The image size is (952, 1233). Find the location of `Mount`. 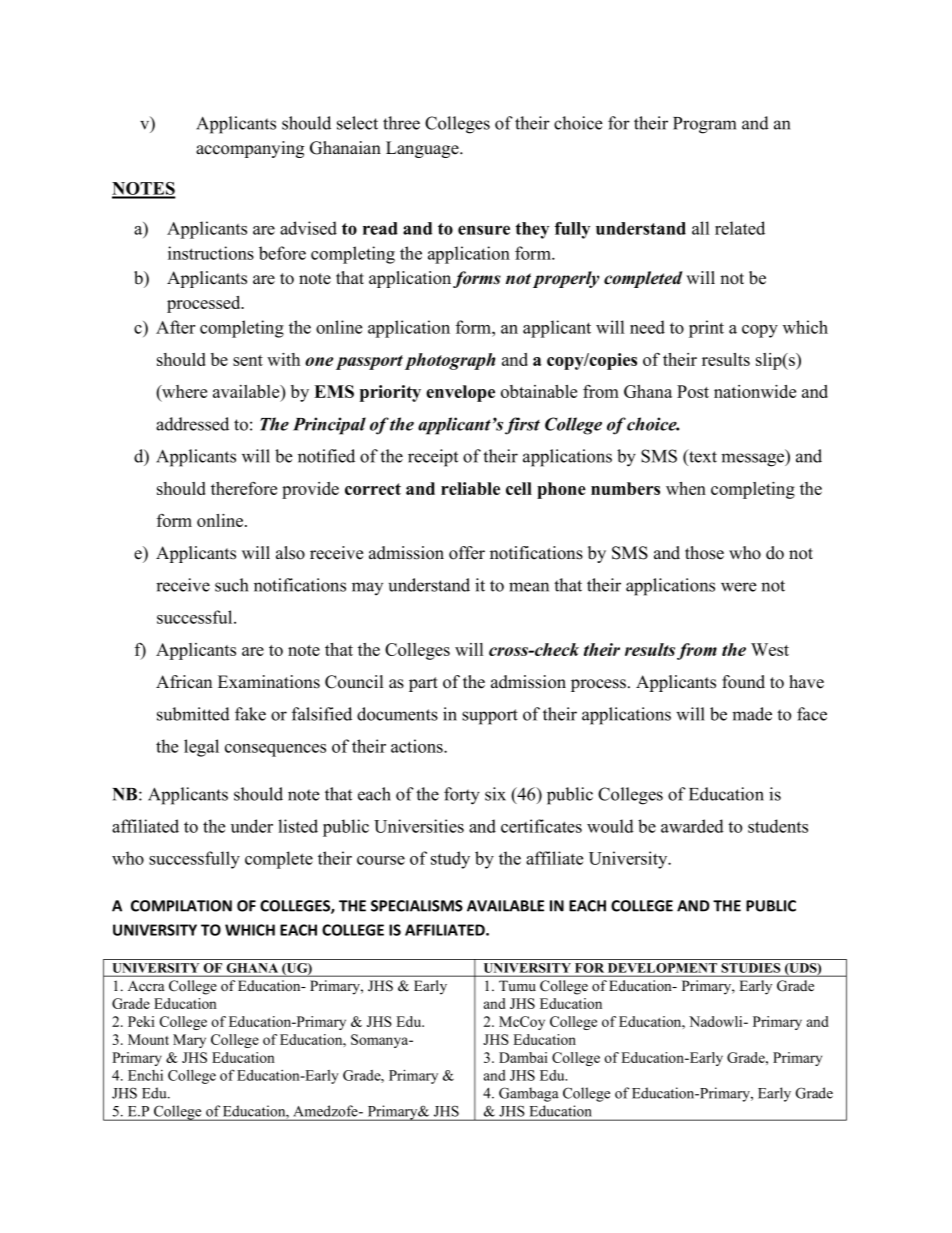

Mount is located at coordinates (148, 1039).
